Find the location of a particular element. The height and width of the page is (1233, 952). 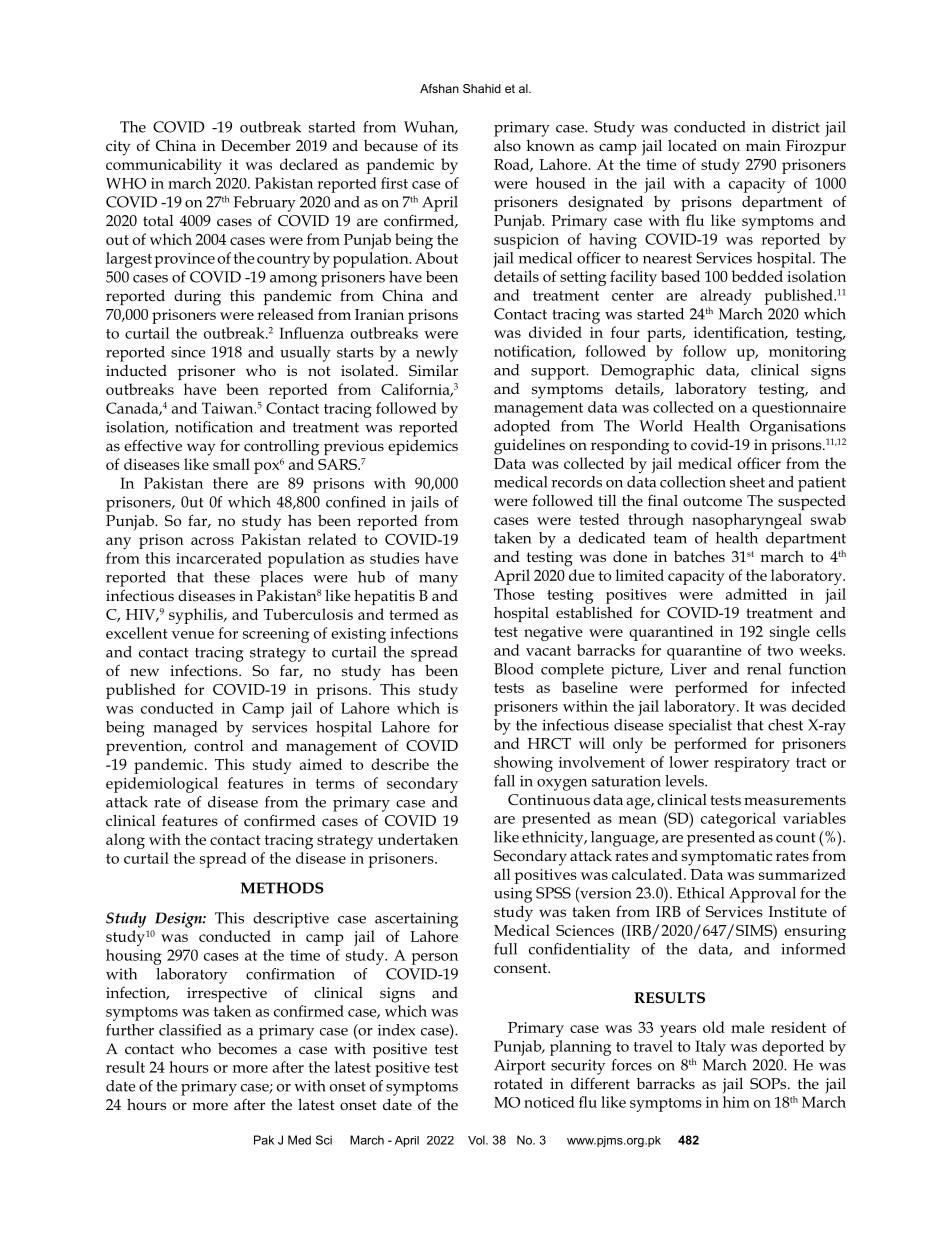

becomes is located at coordinates (247, 1048).
